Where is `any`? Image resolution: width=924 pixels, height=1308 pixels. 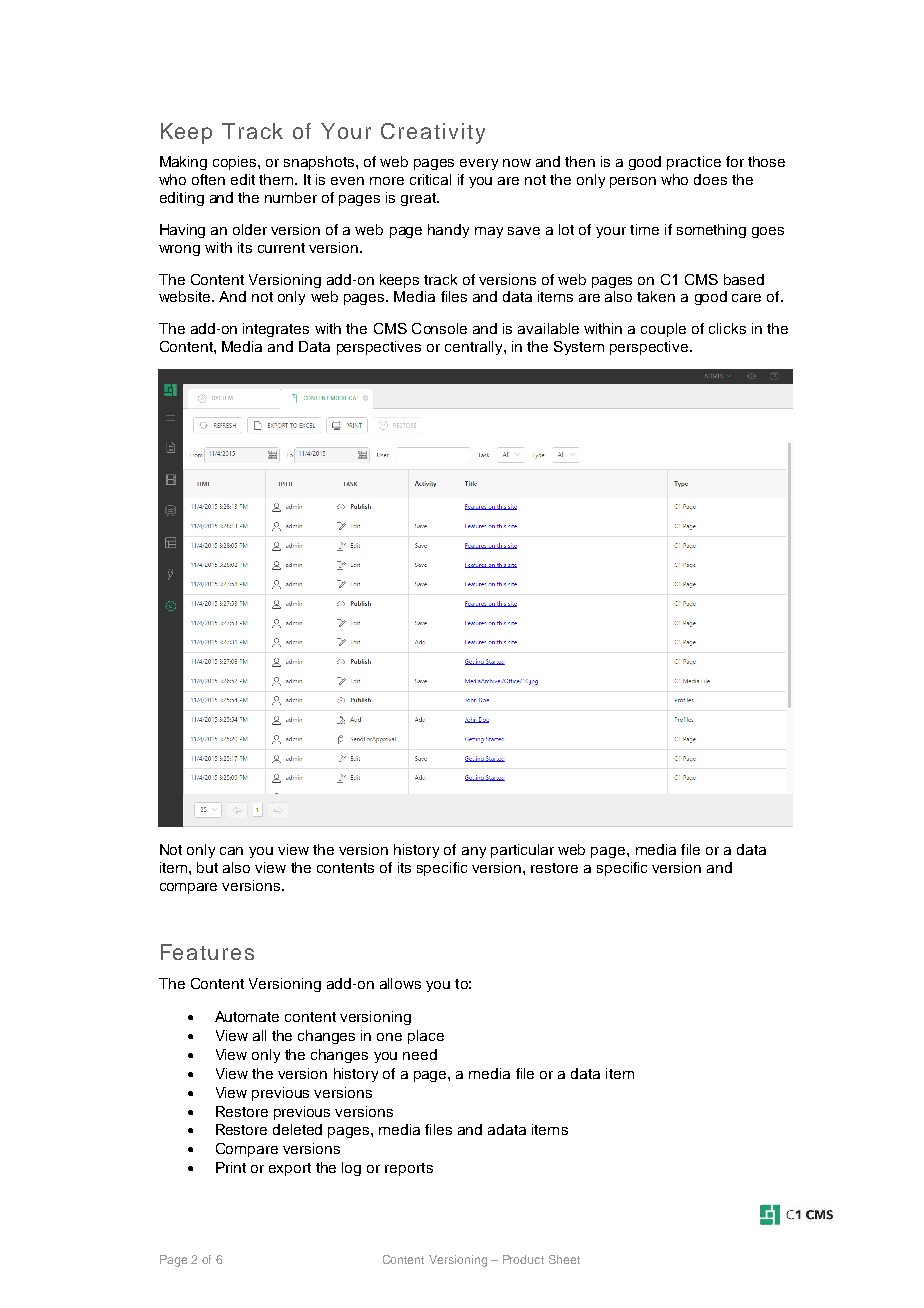
any is located at coordinates (474, 852).
